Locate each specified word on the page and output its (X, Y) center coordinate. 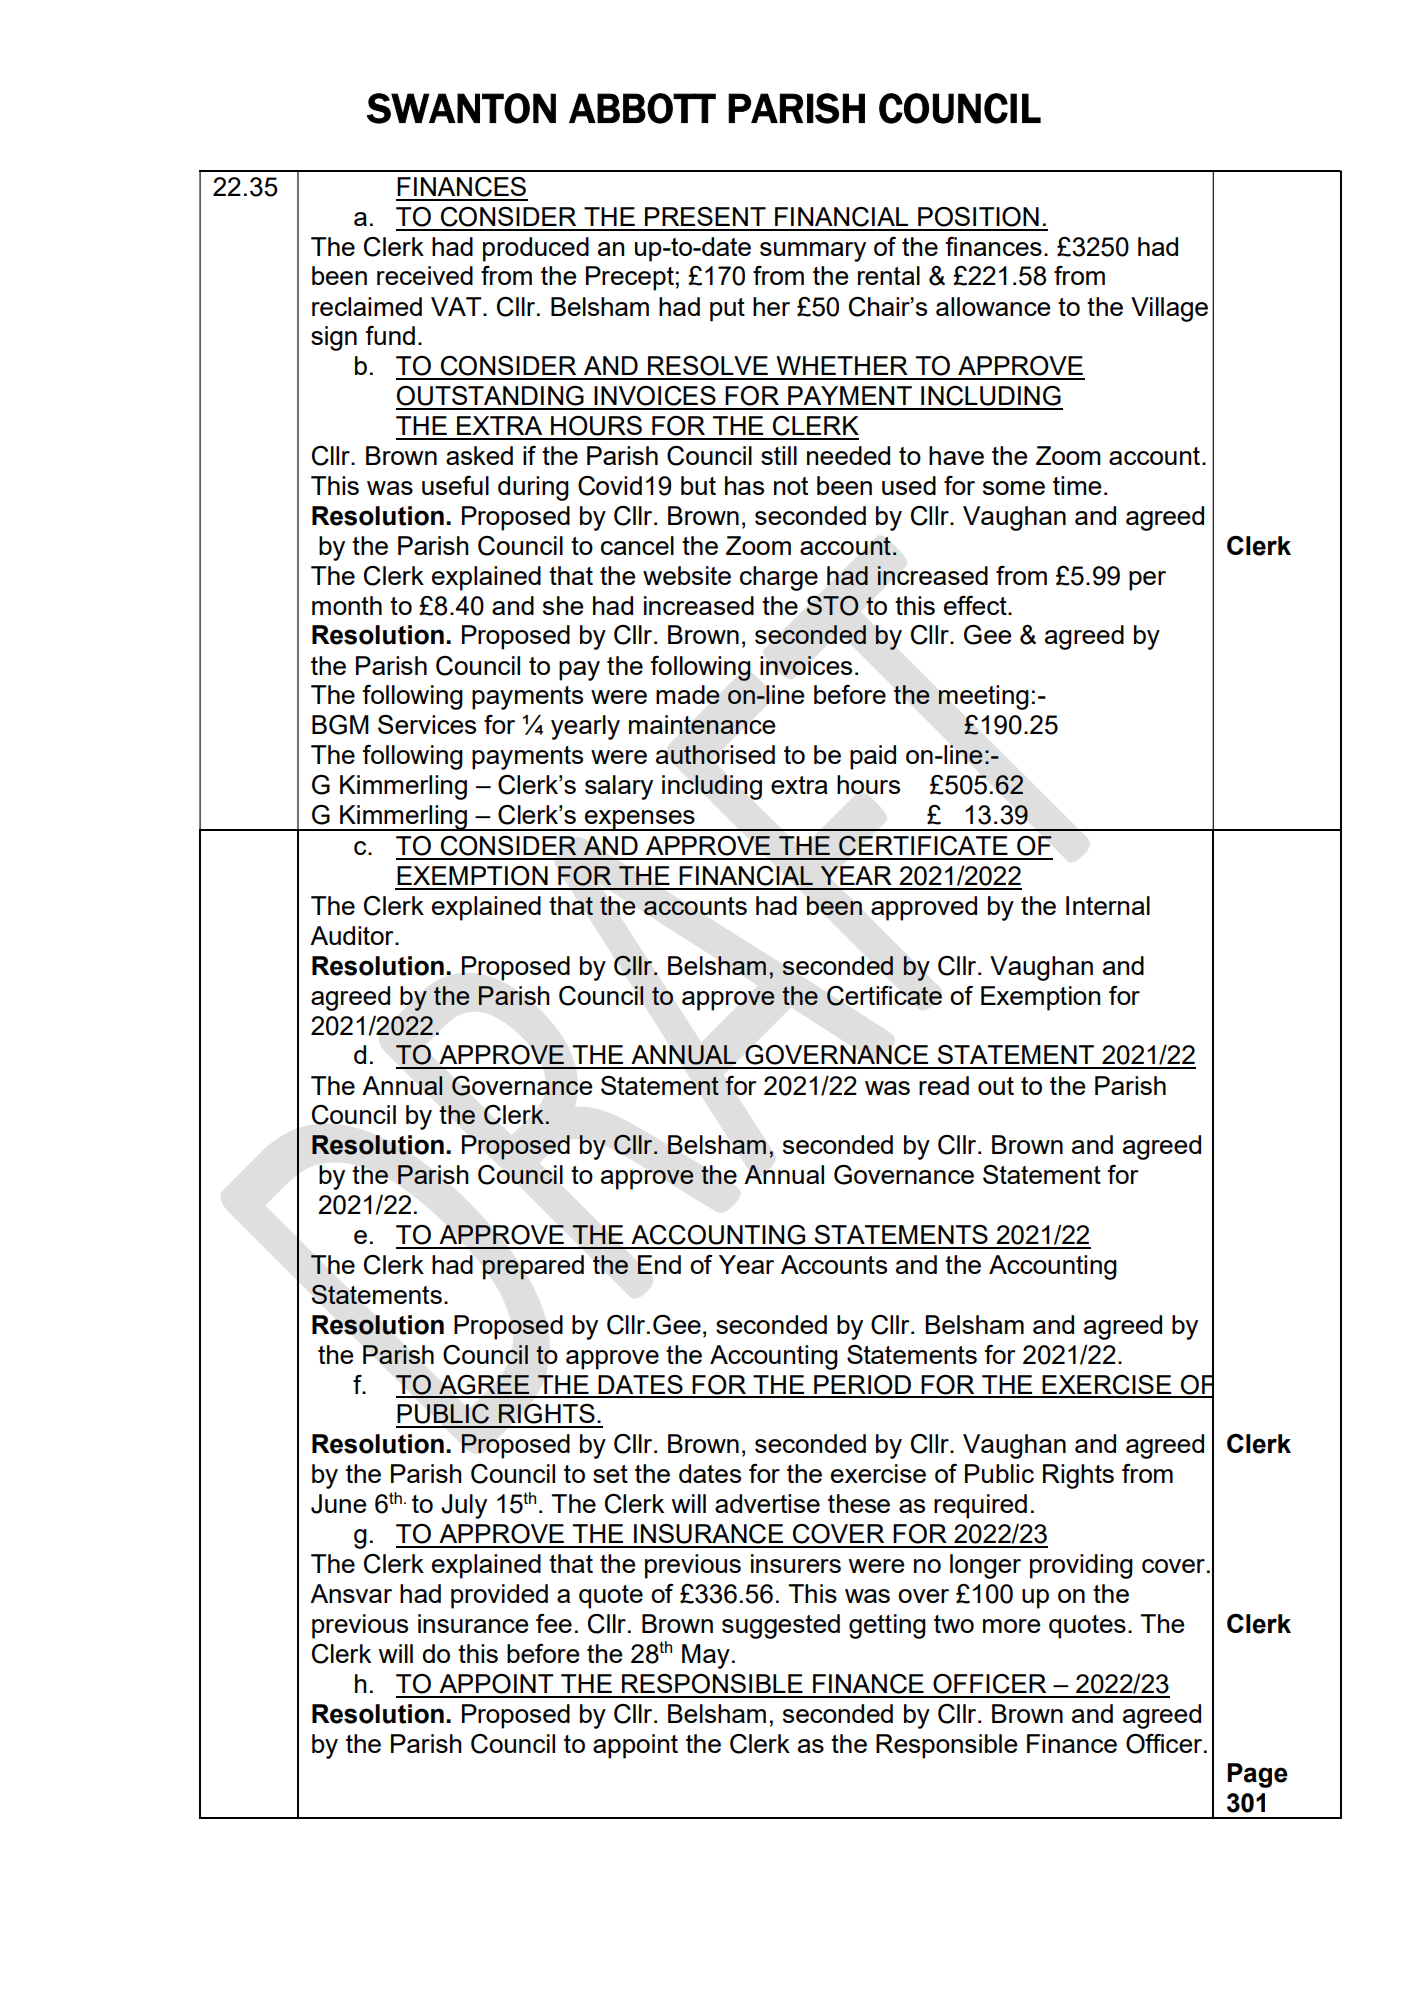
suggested (781, 1626)
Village (1169, 309)
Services (427, 724)
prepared (533, 1267)
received (425, 275)
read (944, 1085)
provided (499, 1596)
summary (813, 252)
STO (833, 606)
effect (976, 605)
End (659, 1264)
